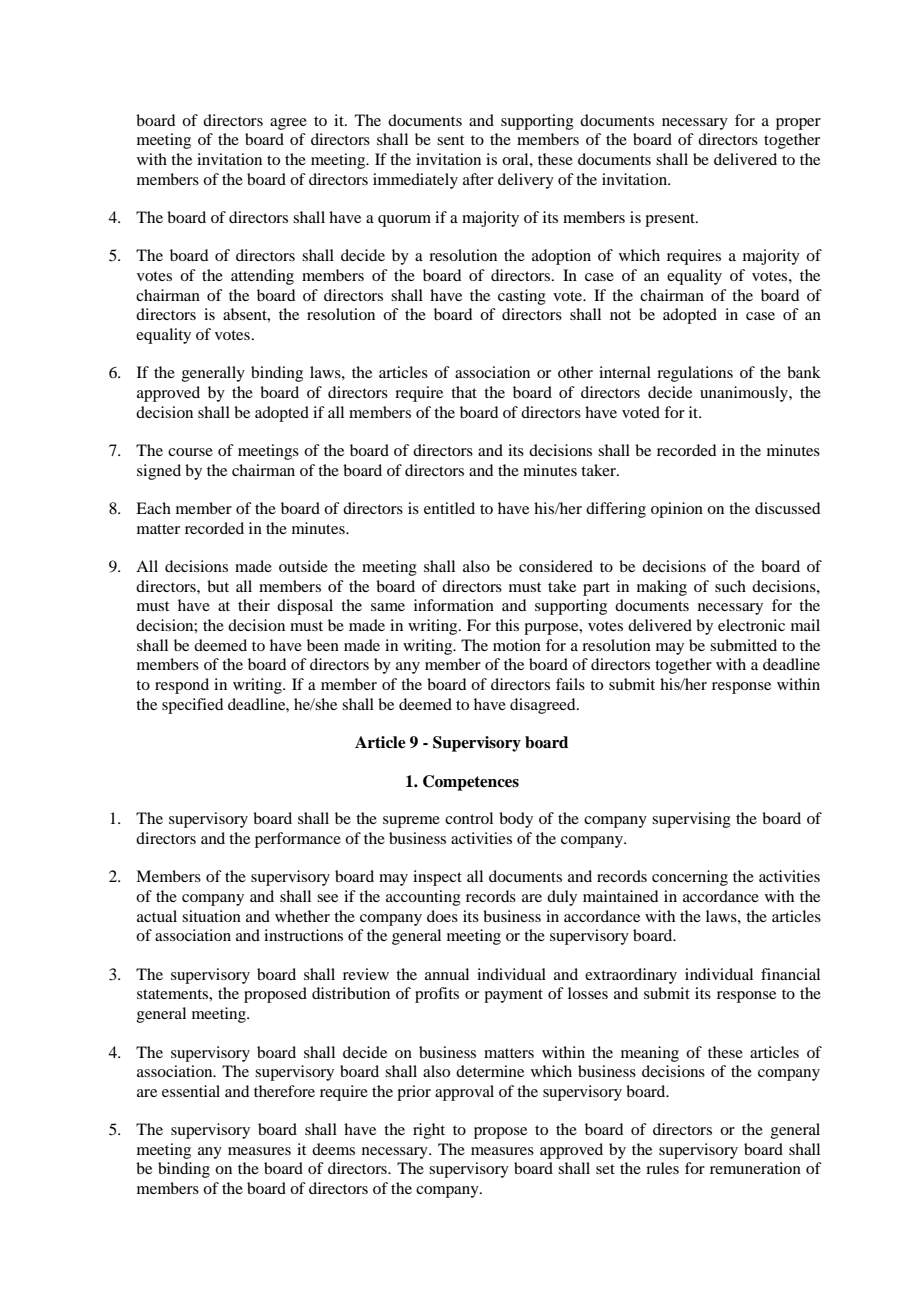  Describe the element at coordinates (690, 878) in the image. I see `concerning` at that location.
